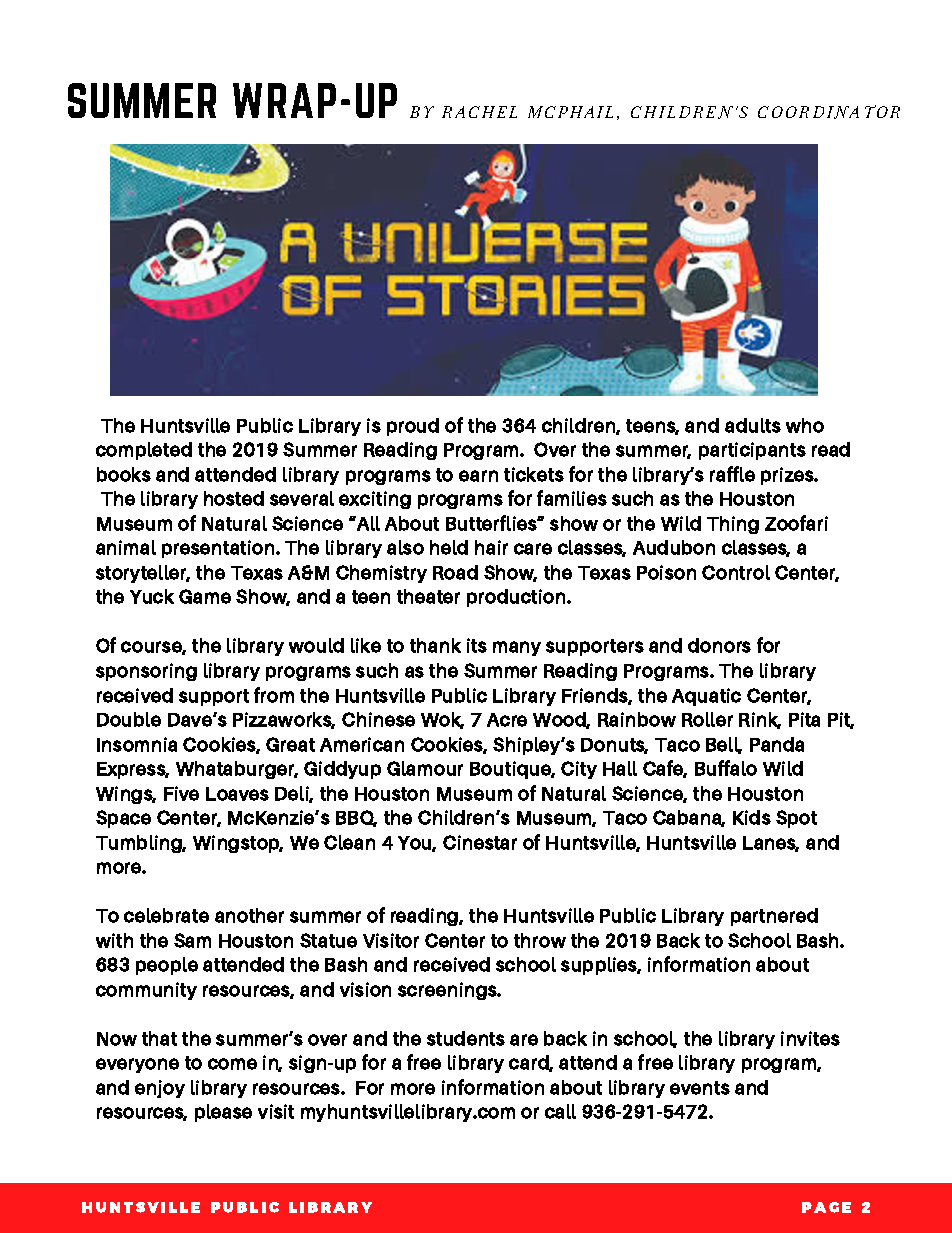 The height and width of the screenshot is (1233, 952). Describe the element at coordinates (777, 744) in the screenshot. I see `Panda` at that location.
